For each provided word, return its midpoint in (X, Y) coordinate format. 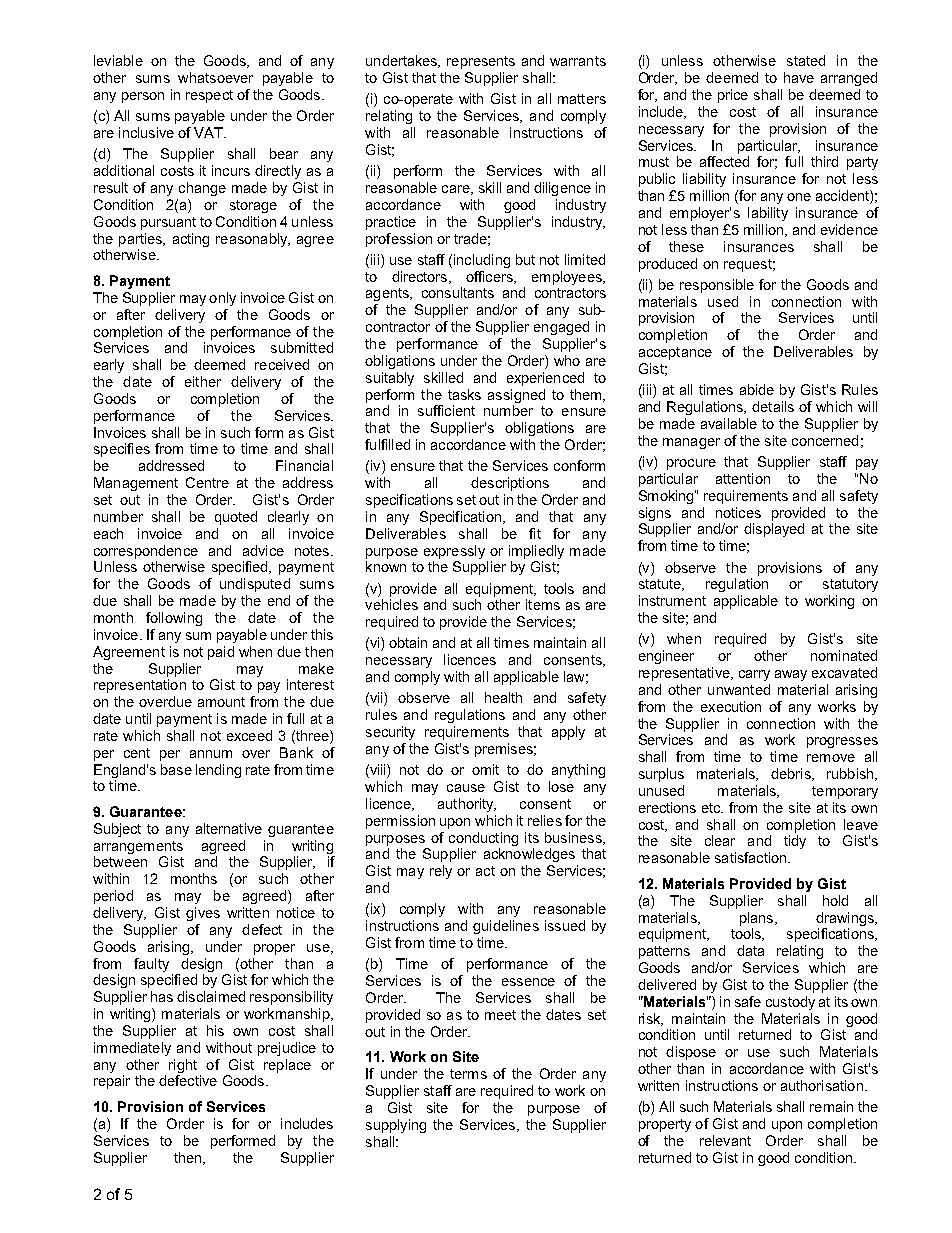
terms (468, 1074)
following (174, 619)
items (543, 604)
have (799, 77)
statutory (850, 585)
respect (209, 96)
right (183, 1066)
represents (481, 62)
